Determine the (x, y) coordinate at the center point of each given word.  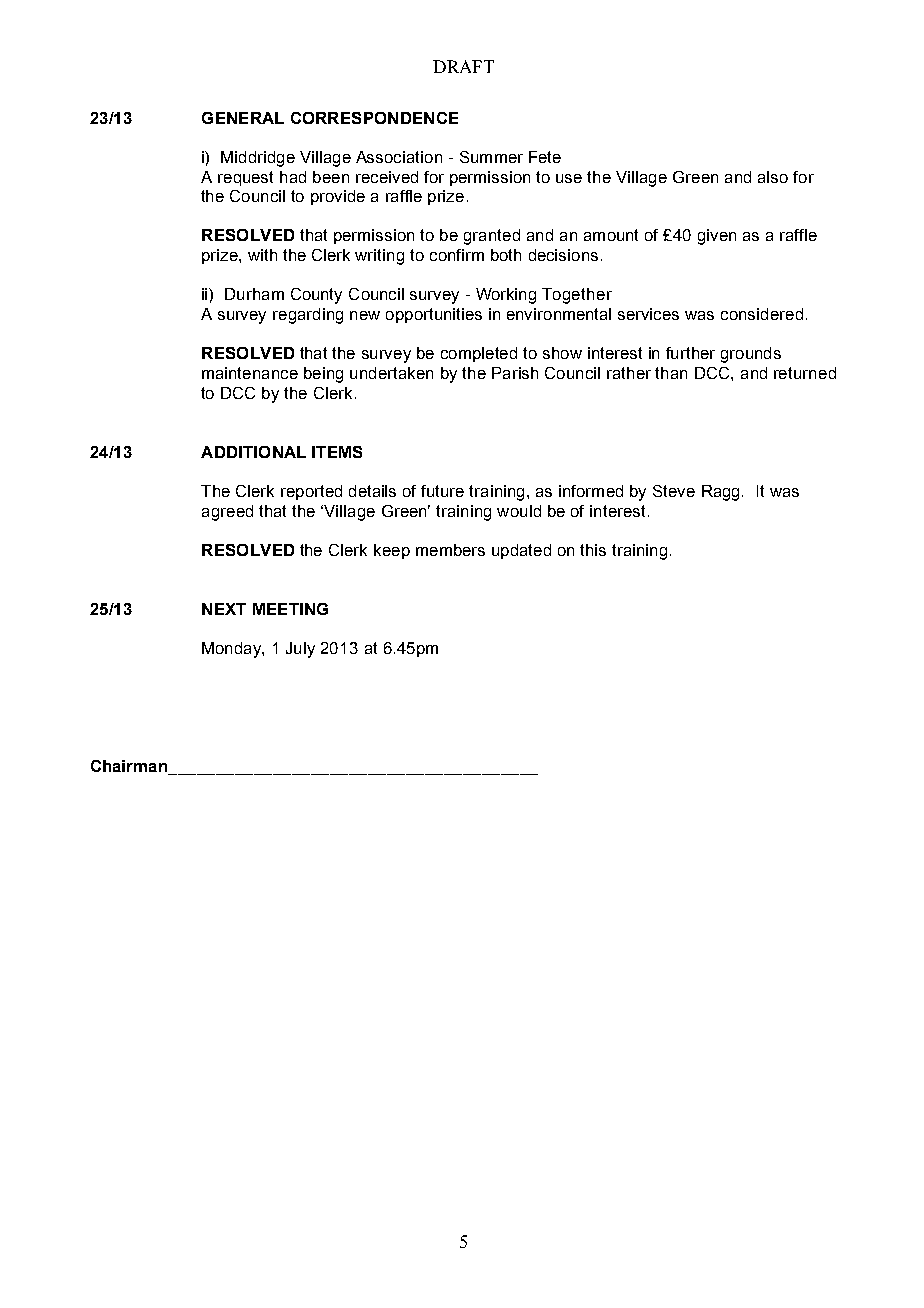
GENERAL (243, 118)
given (717, 237)
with (262, 255)
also (773, 177)
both (506, 255)
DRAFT (463, 66)
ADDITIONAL (253, 452)
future (442, 491)
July (300, 650)
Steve (674, 491)
